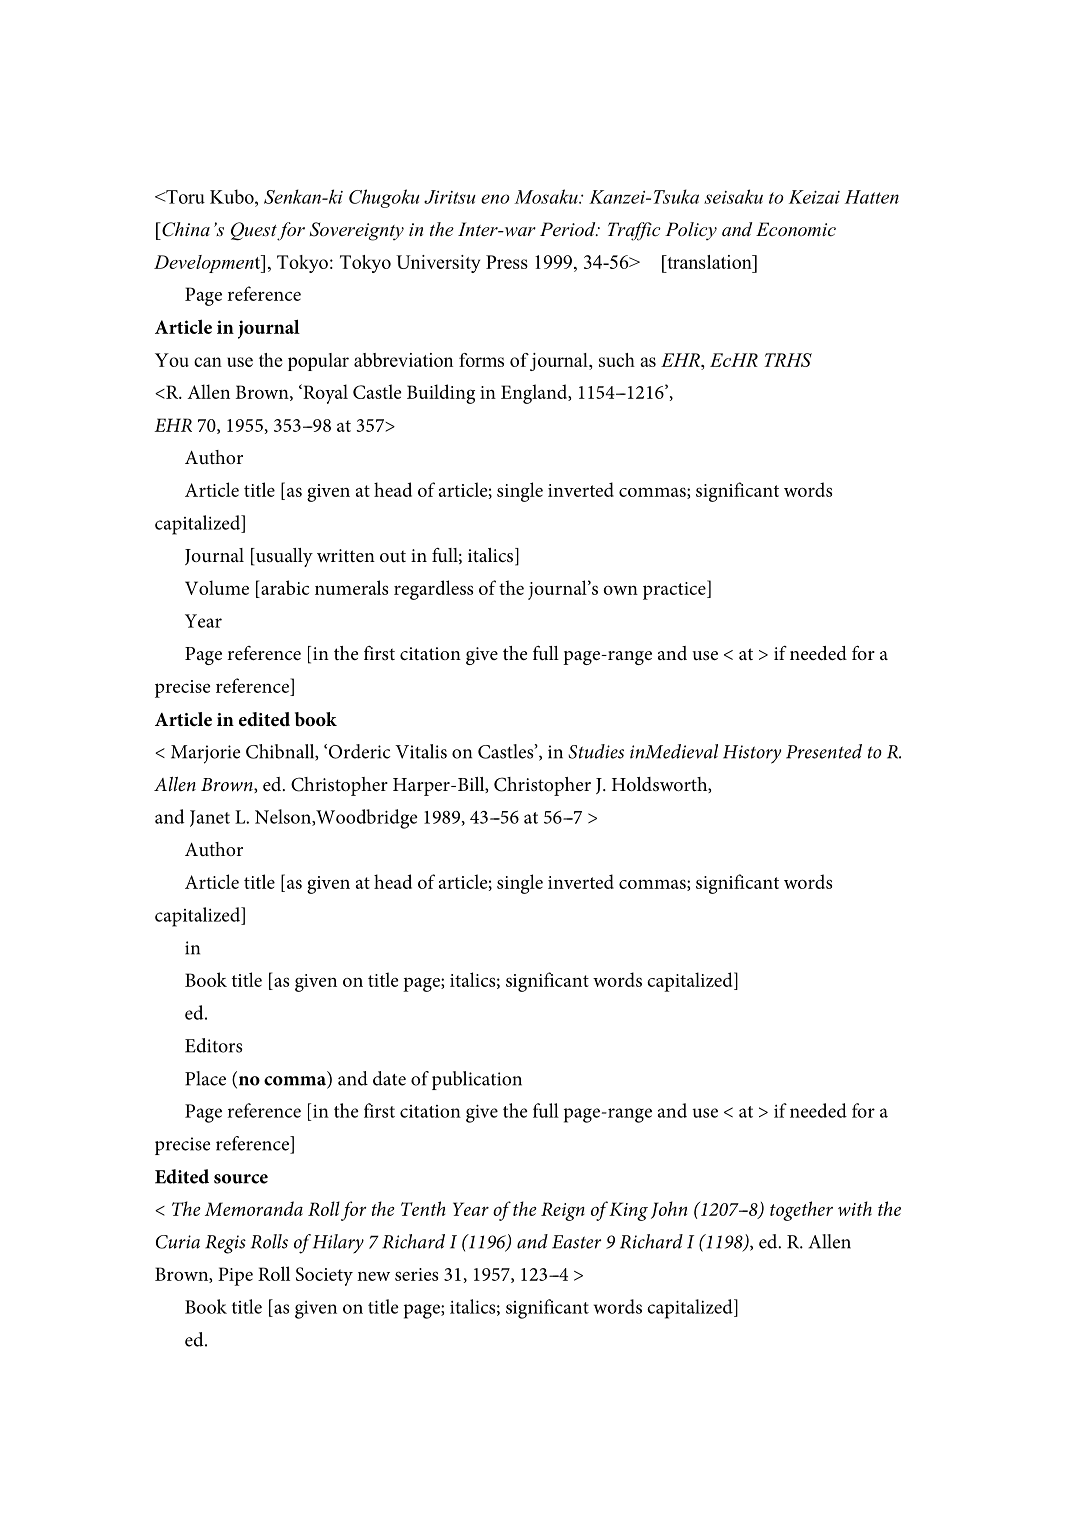 The image size is (1081, 1528). Describe the element at coordinates (254, 231) in the screenshot. I see `Quest` at that location.
